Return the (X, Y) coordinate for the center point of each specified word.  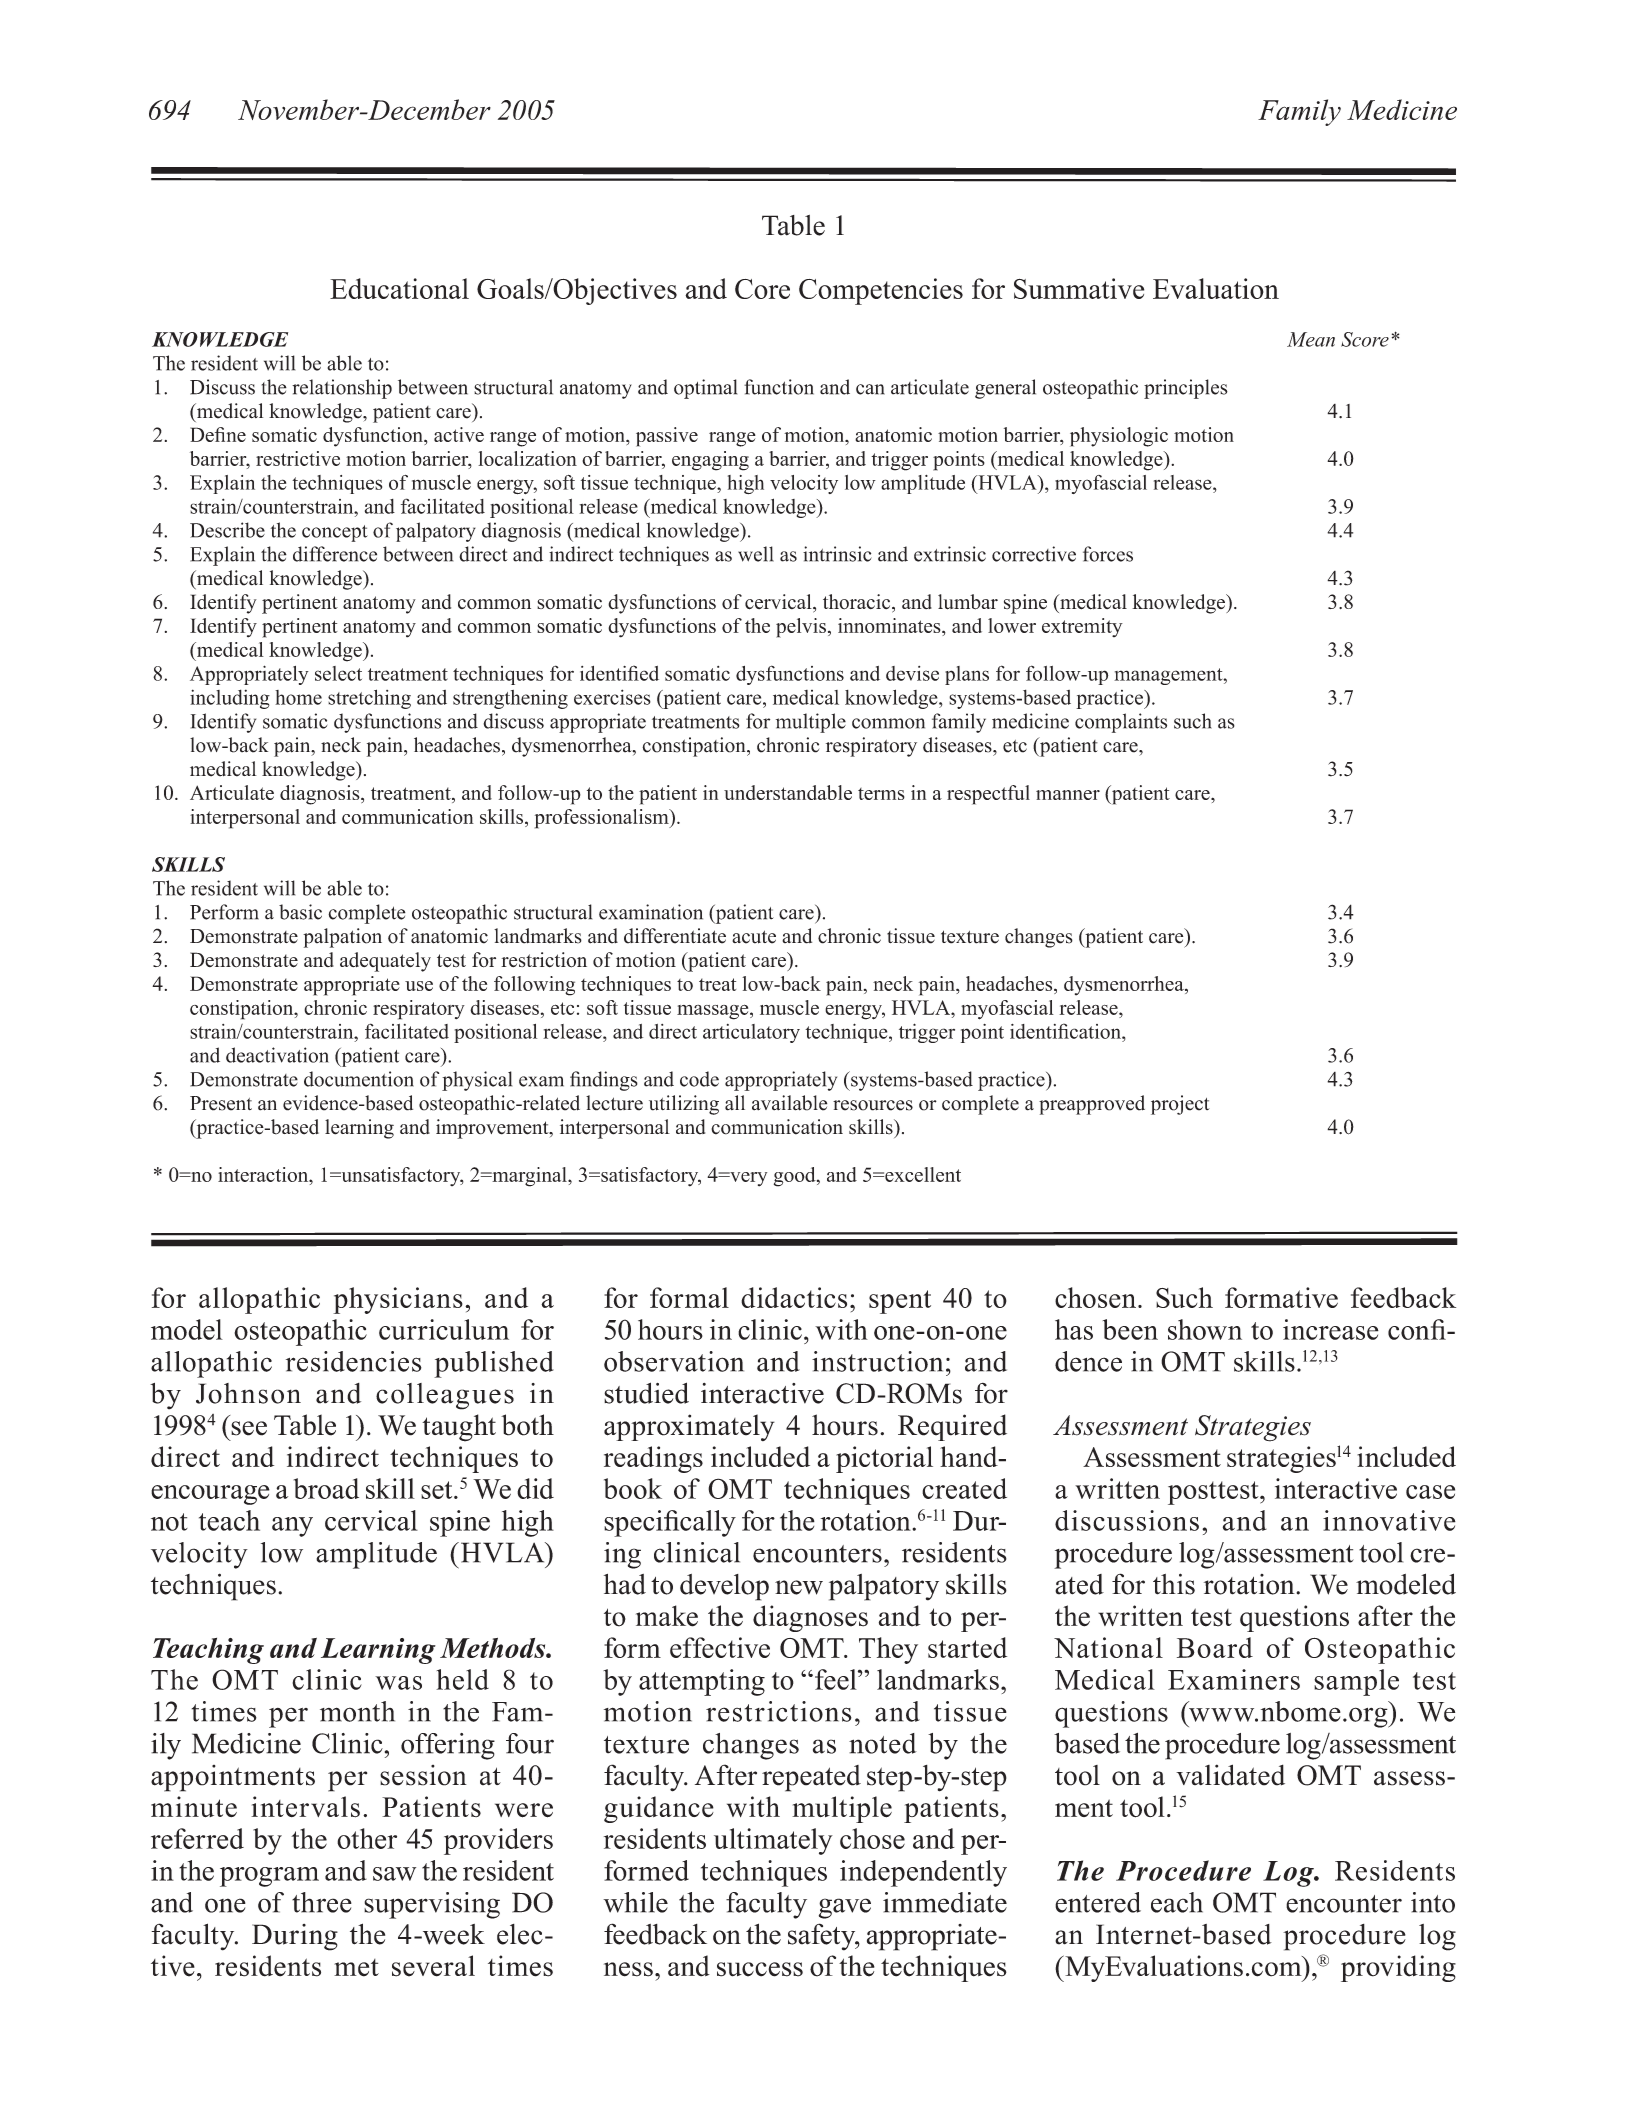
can (870, 389)
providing (1398, 1968)
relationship (342, 389)
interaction (264, 1174)
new (799, 1587)
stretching (369, 699)
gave (845, 1908)
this (1174, 1584)
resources (873, 1105)
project (1180, 1105)
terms (881, 794)
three (322, 1902)
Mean (1311, 339)
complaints (1121, 723)
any (292, 1527)
